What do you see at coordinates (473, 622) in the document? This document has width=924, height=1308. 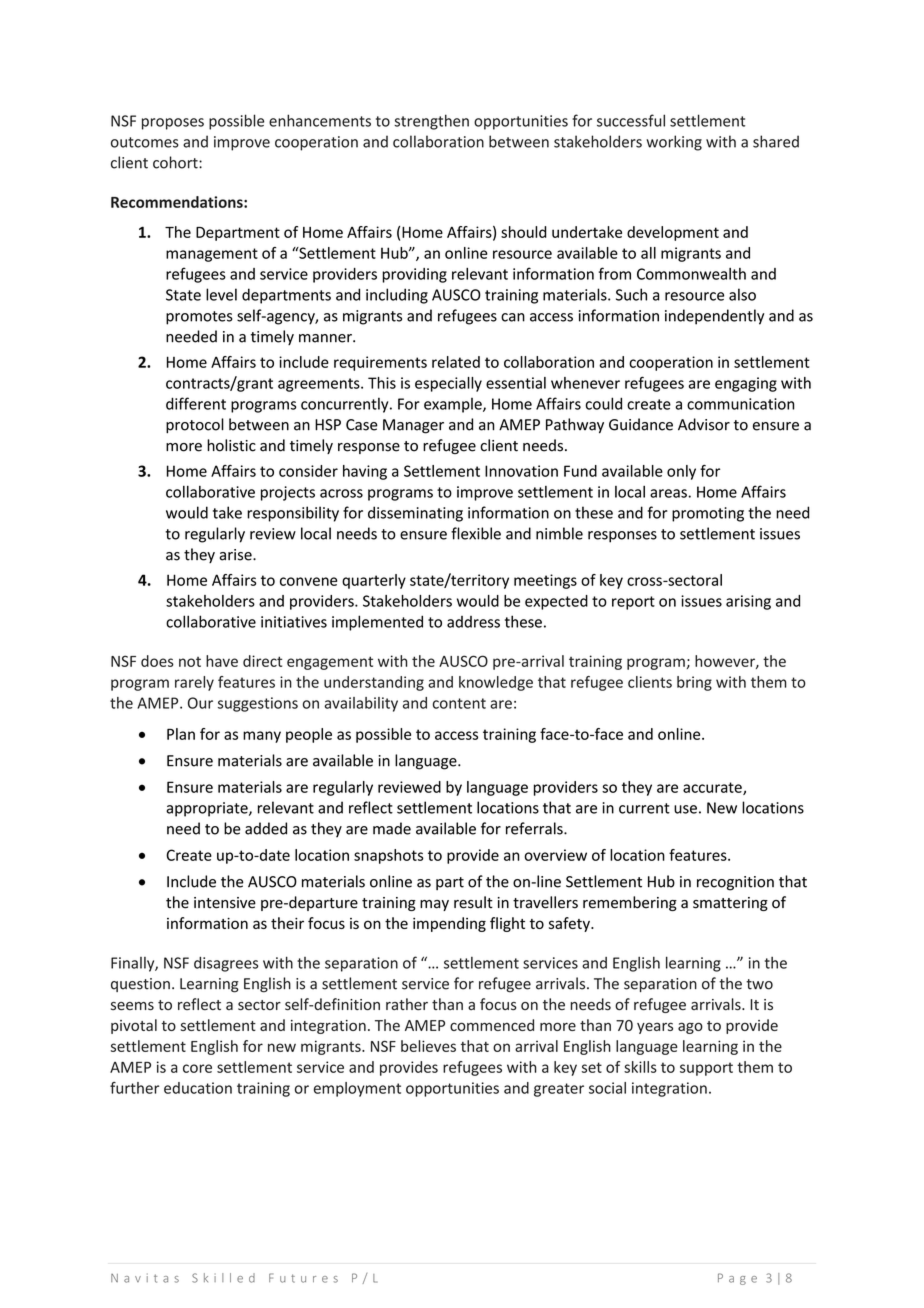 I see `address` at bounding box center [473, 622].
